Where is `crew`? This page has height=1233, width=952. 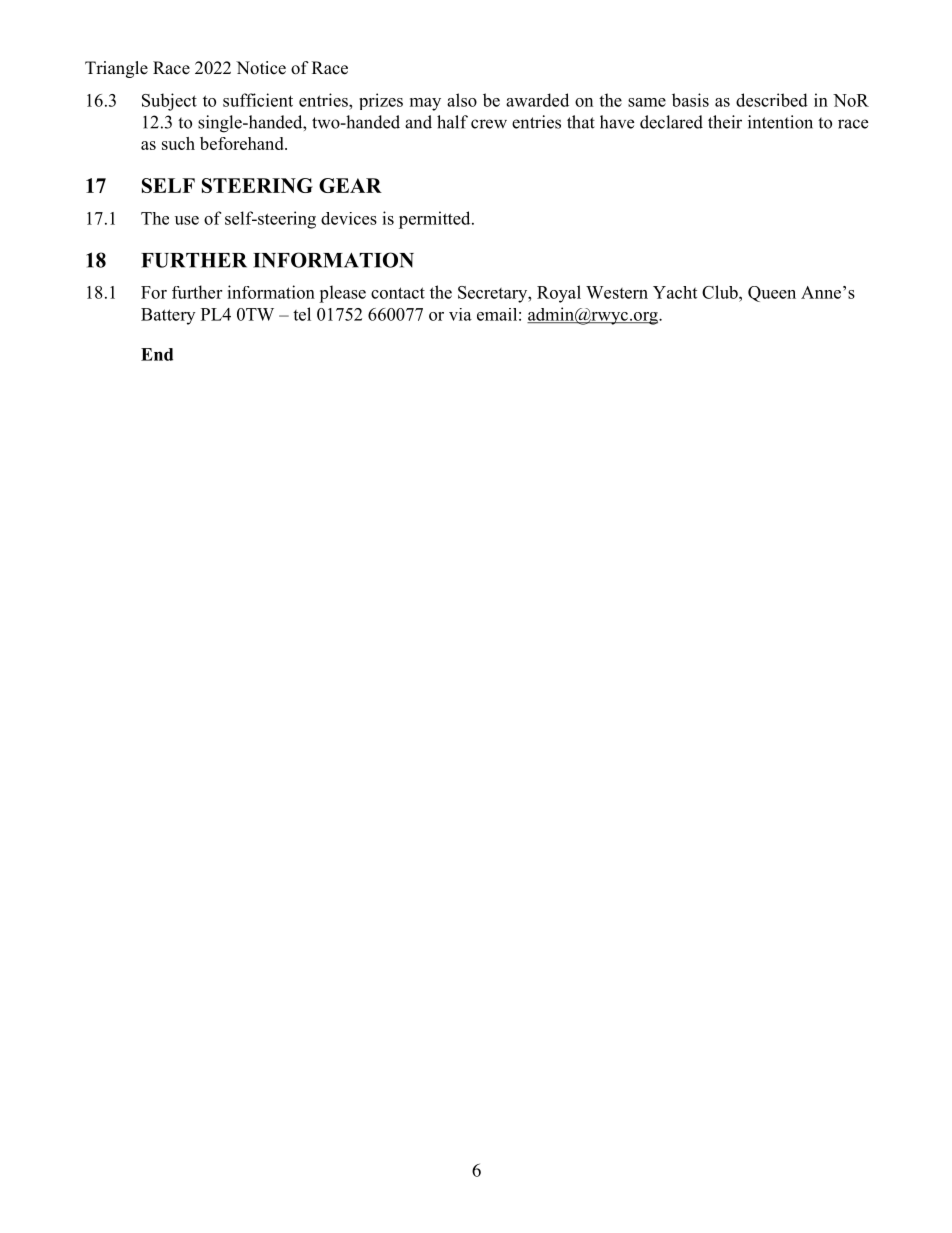 crew is located at coordinates (489, 124).
